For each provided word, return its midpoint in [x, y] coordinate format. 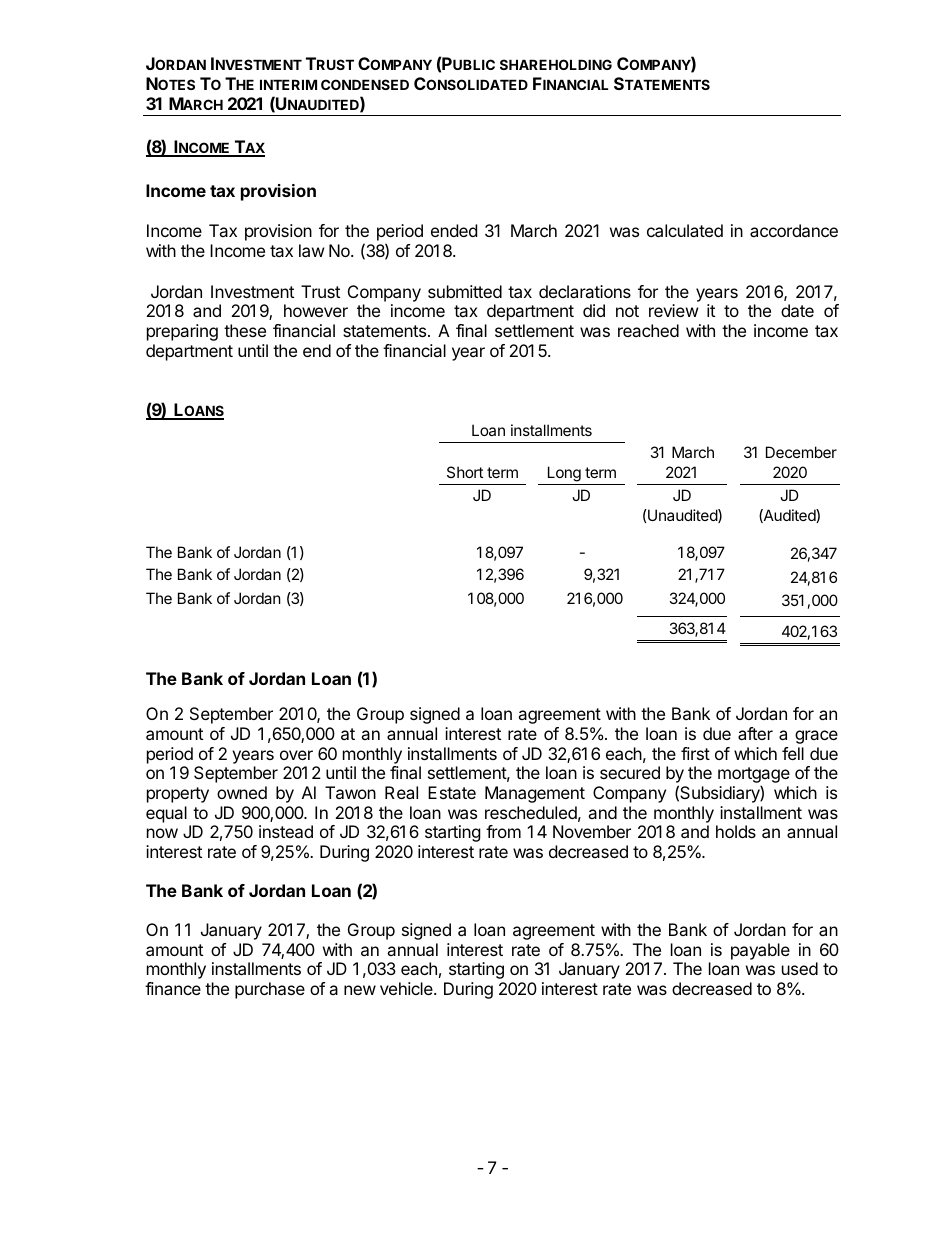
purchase [270, 990]
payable [760, 951]
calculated [685, 230]
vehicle [407, 988]
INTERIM [288, 84]
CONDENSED [365, 84]
